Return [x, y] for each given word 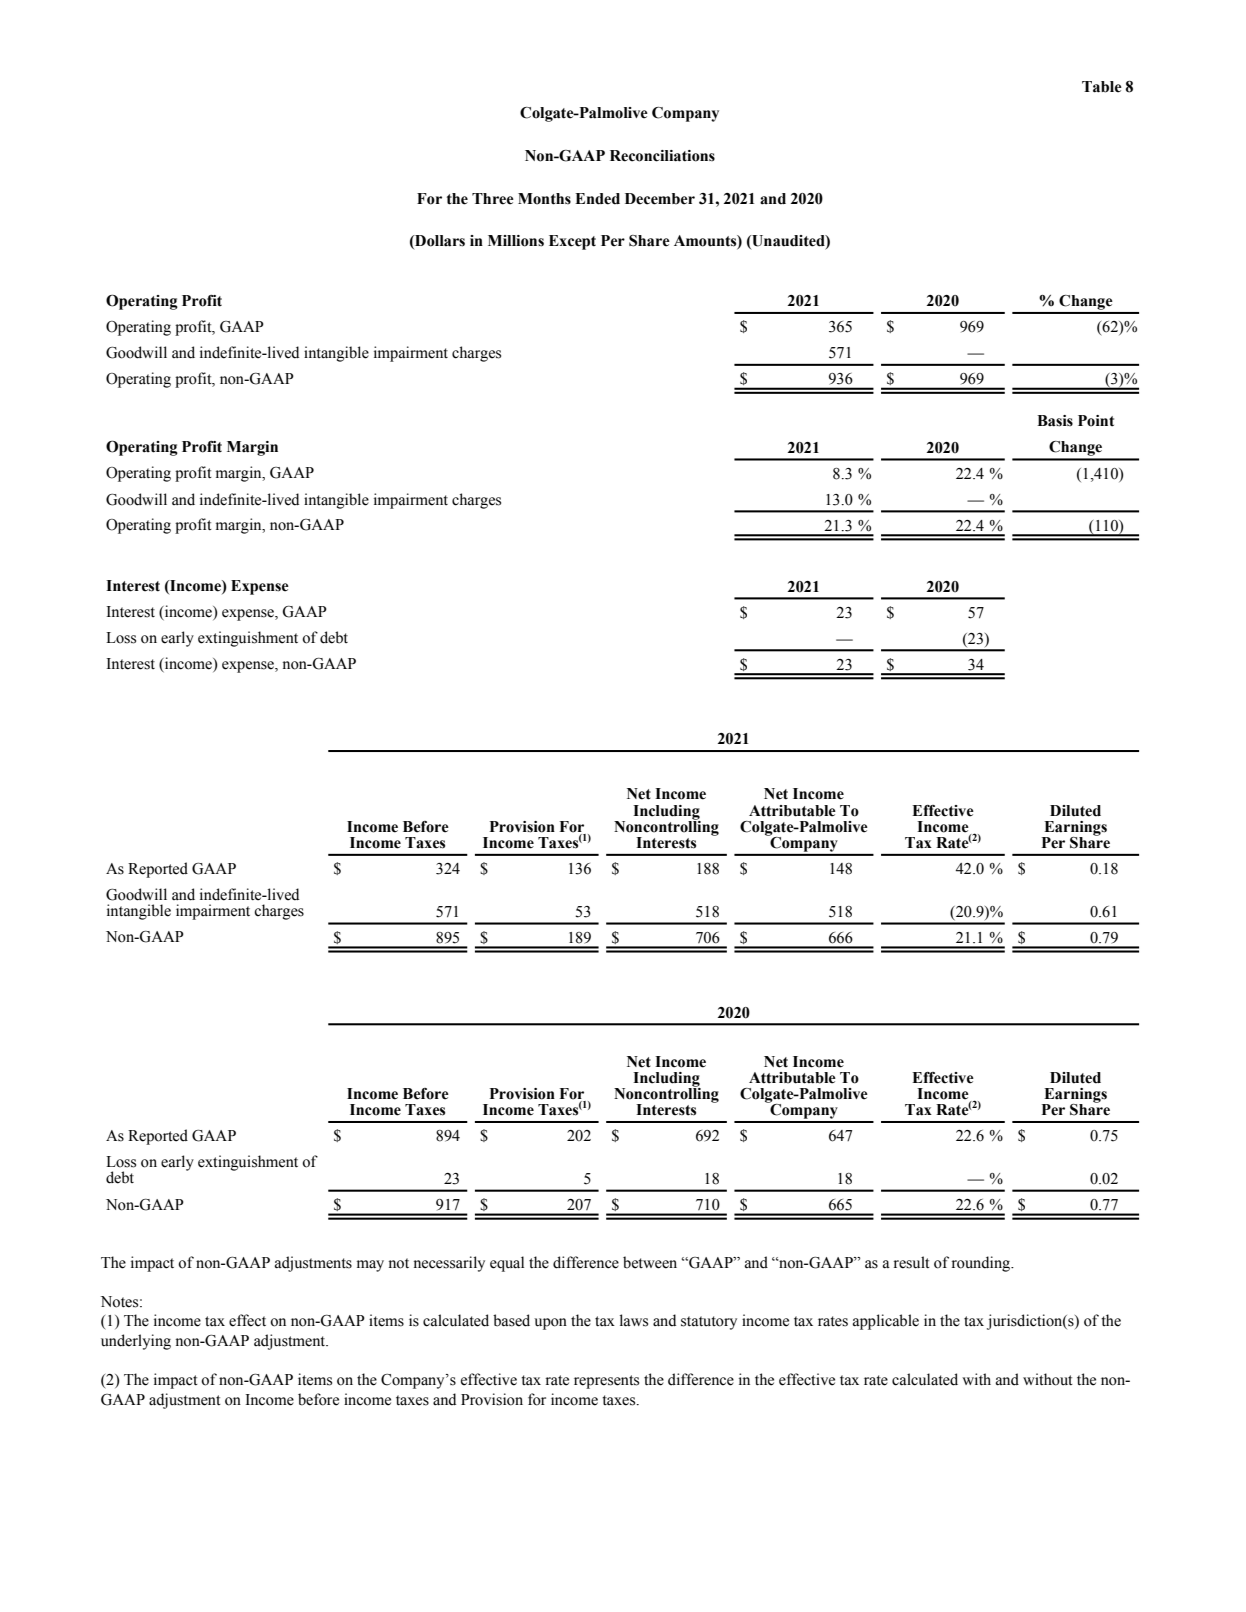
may [370, 1266]
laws [634, 1320]
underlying [136, 1342]
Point [1096, 421]
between [650, 1262]
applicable [886, 1322]
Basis [1055, 421]
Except [572, 242]
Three [493, 199]
